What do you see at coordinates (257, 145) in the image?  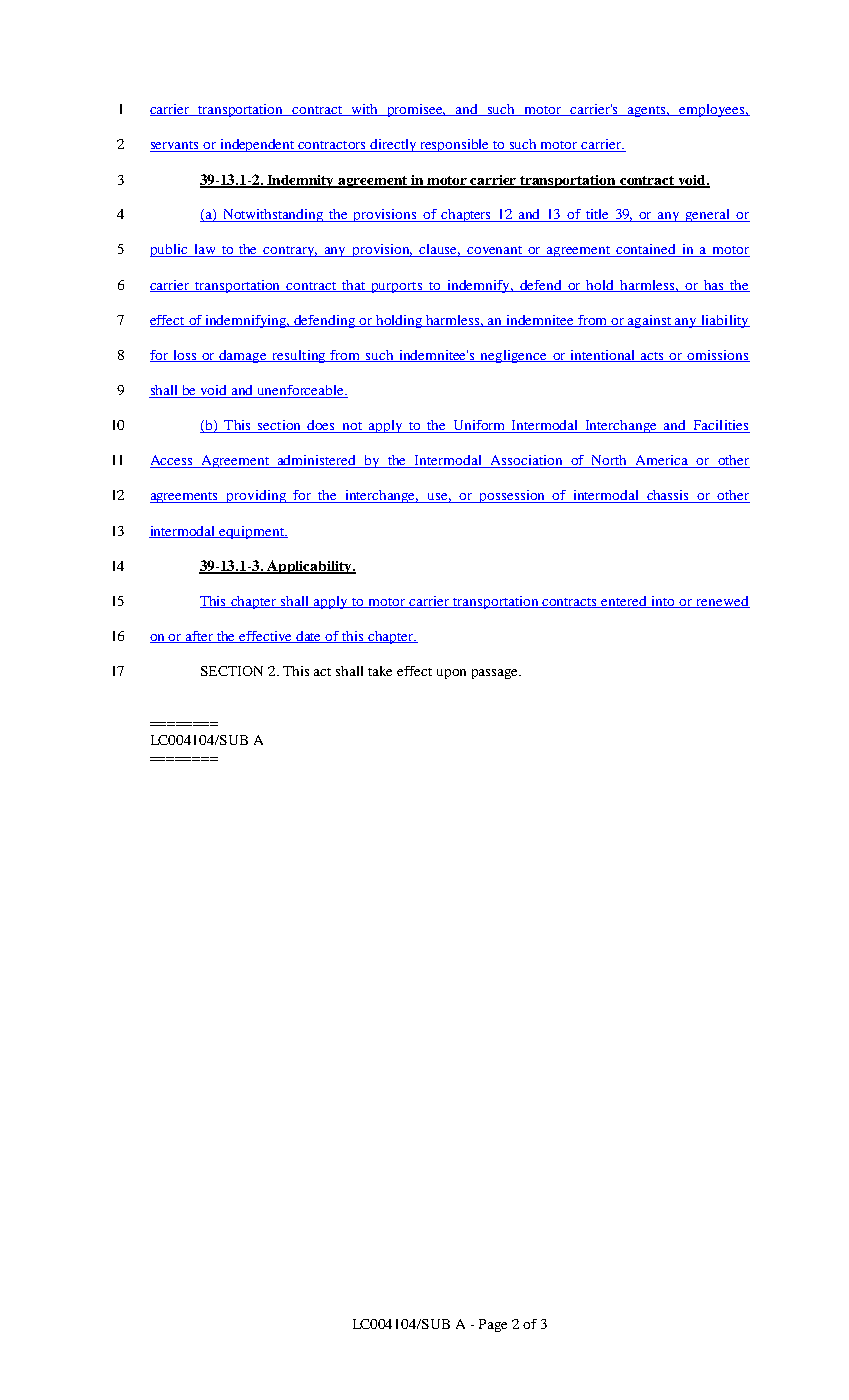 I see `independent` at bounding box center [257, 145].
